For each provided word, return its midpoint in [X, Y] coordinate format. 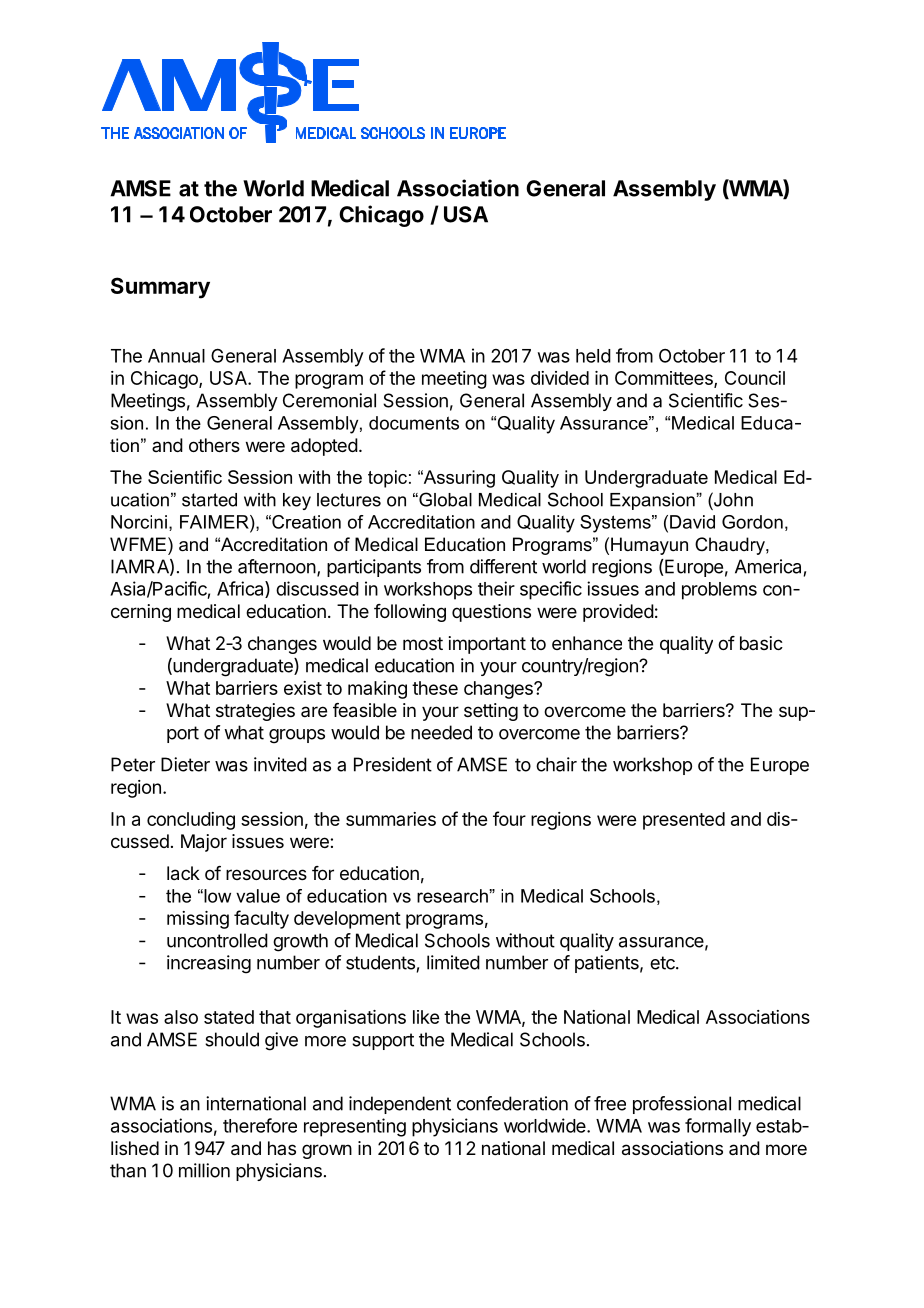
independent [400, 1105]
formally [718, 1127]
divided [560, 378]
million [204, 1170]
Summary [160, 288]
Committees [665, 379]
